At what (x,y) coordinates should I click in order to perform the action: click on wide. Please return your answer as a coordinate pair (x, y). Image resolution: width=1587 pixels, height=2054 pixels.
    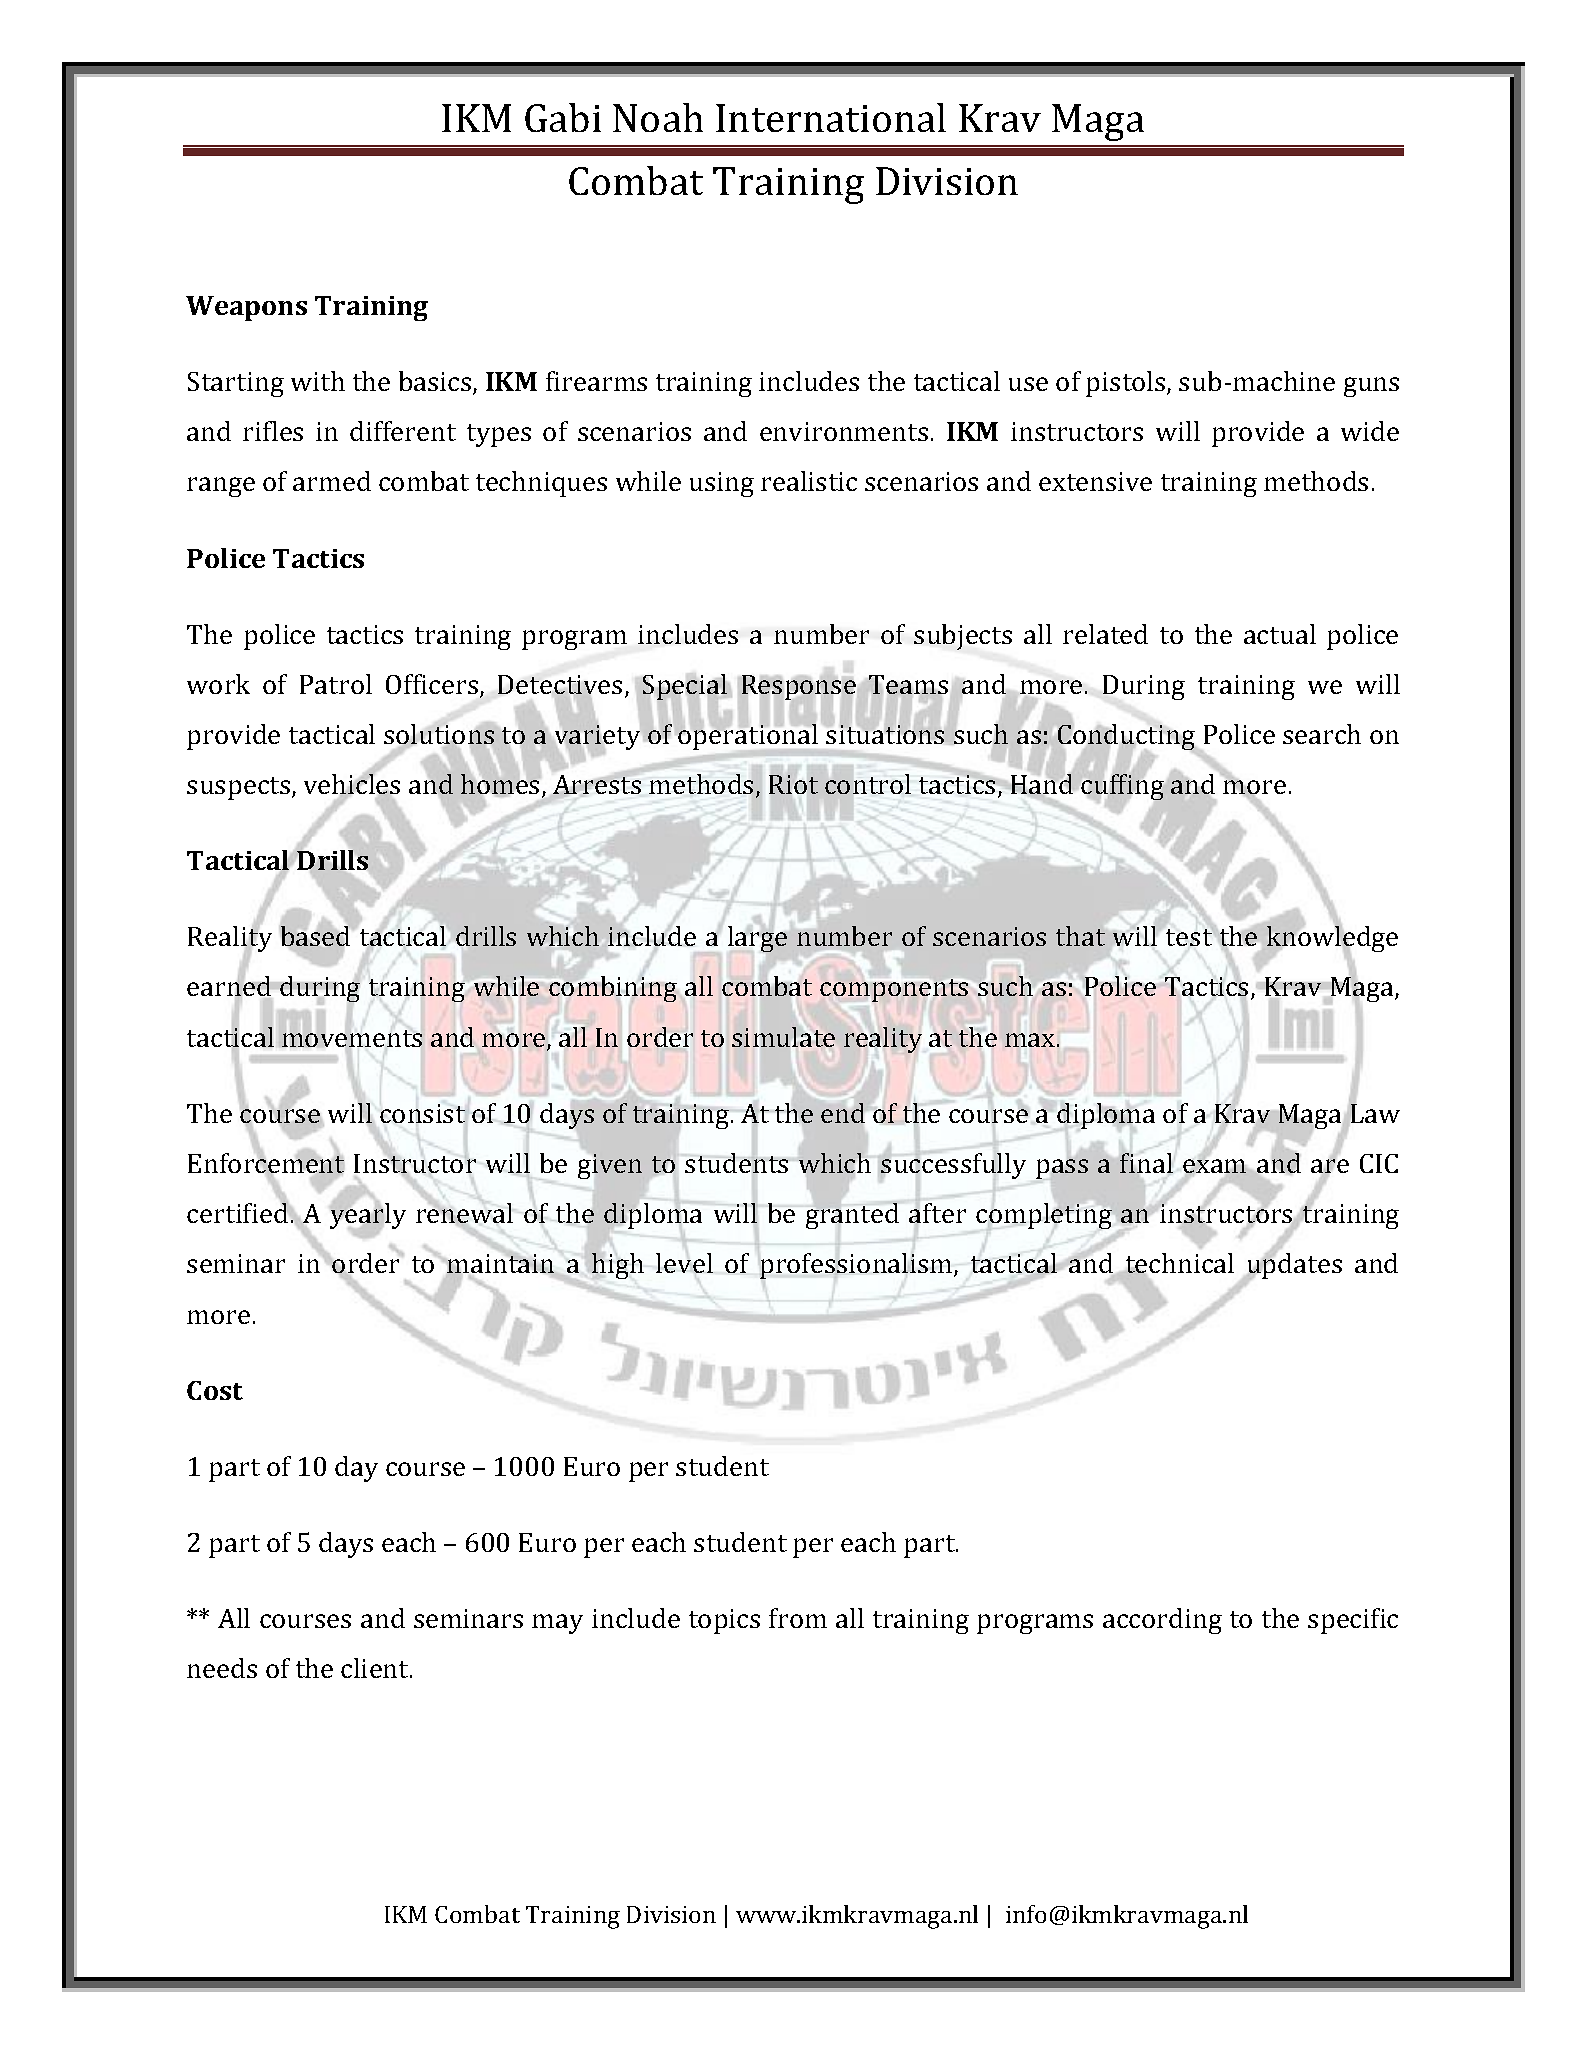
    Looking at the image, I should click on (1370, 431).
